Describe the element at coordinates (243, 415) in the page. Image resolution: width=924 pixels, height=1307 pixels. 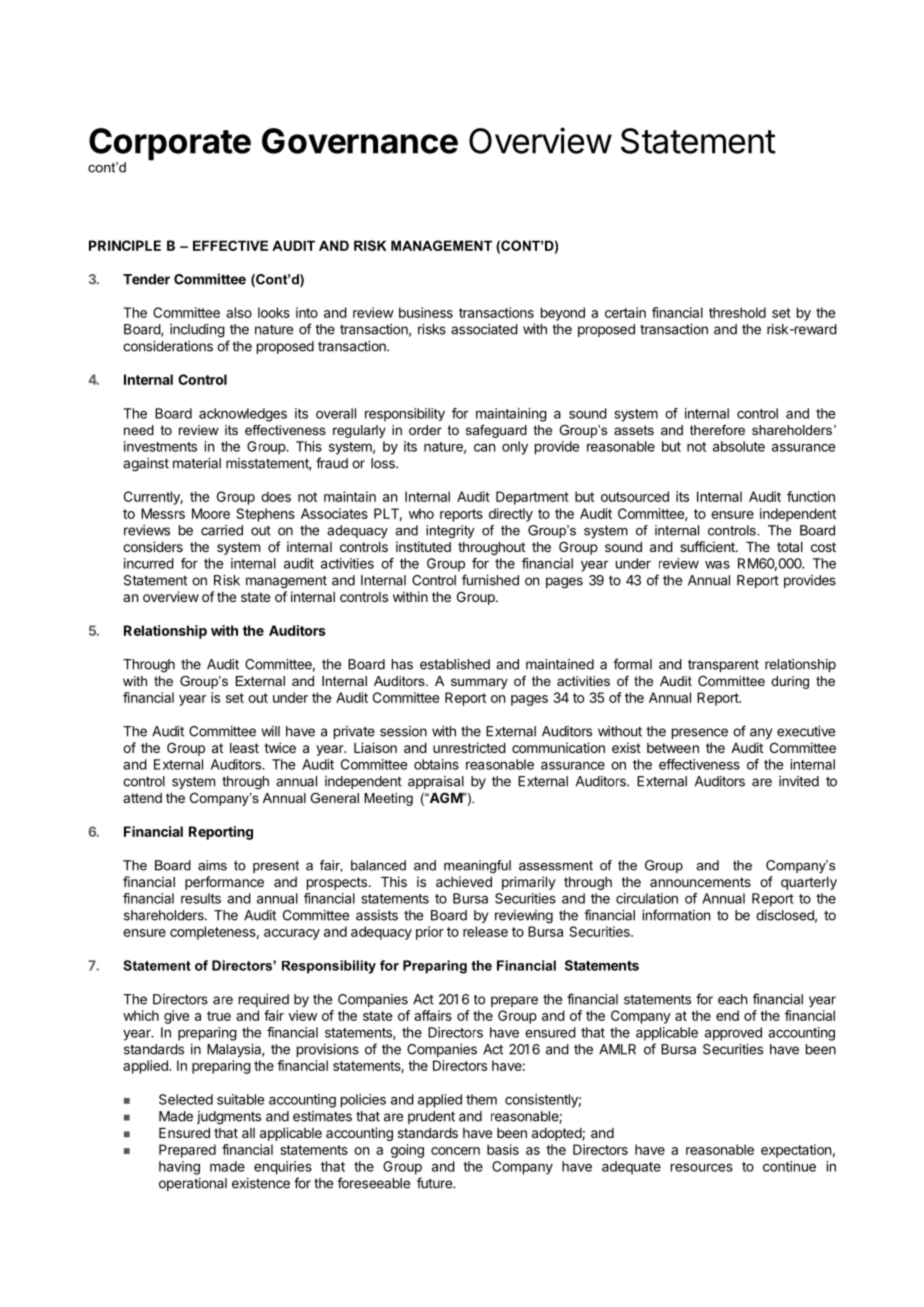
I see `acknowledges` at that location.
